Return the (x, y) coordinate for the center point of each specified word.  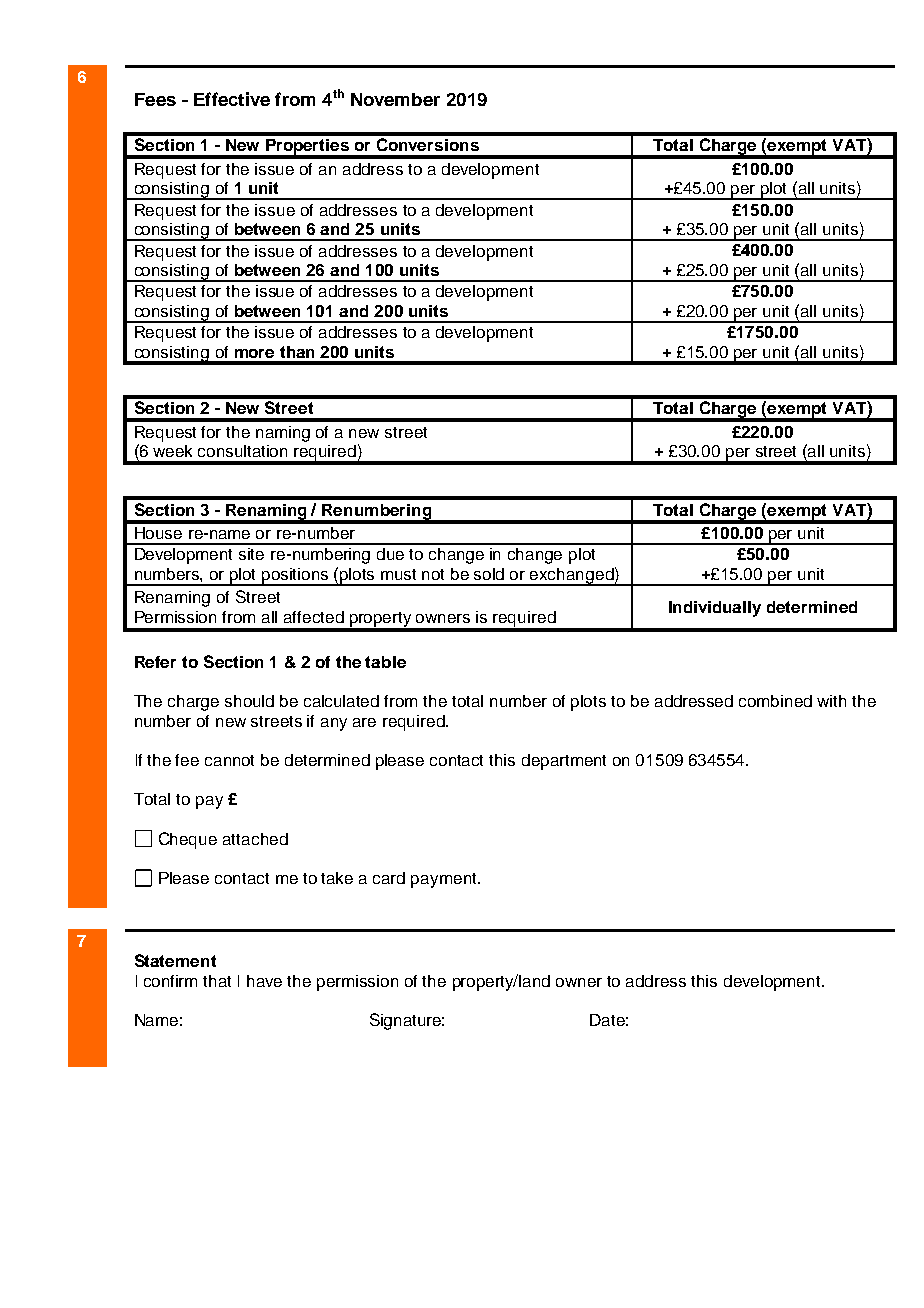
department (564, 762)
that (217, 981)
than (297, 352)
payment (445, 880)
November (395, 99)
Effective (232, 99)
